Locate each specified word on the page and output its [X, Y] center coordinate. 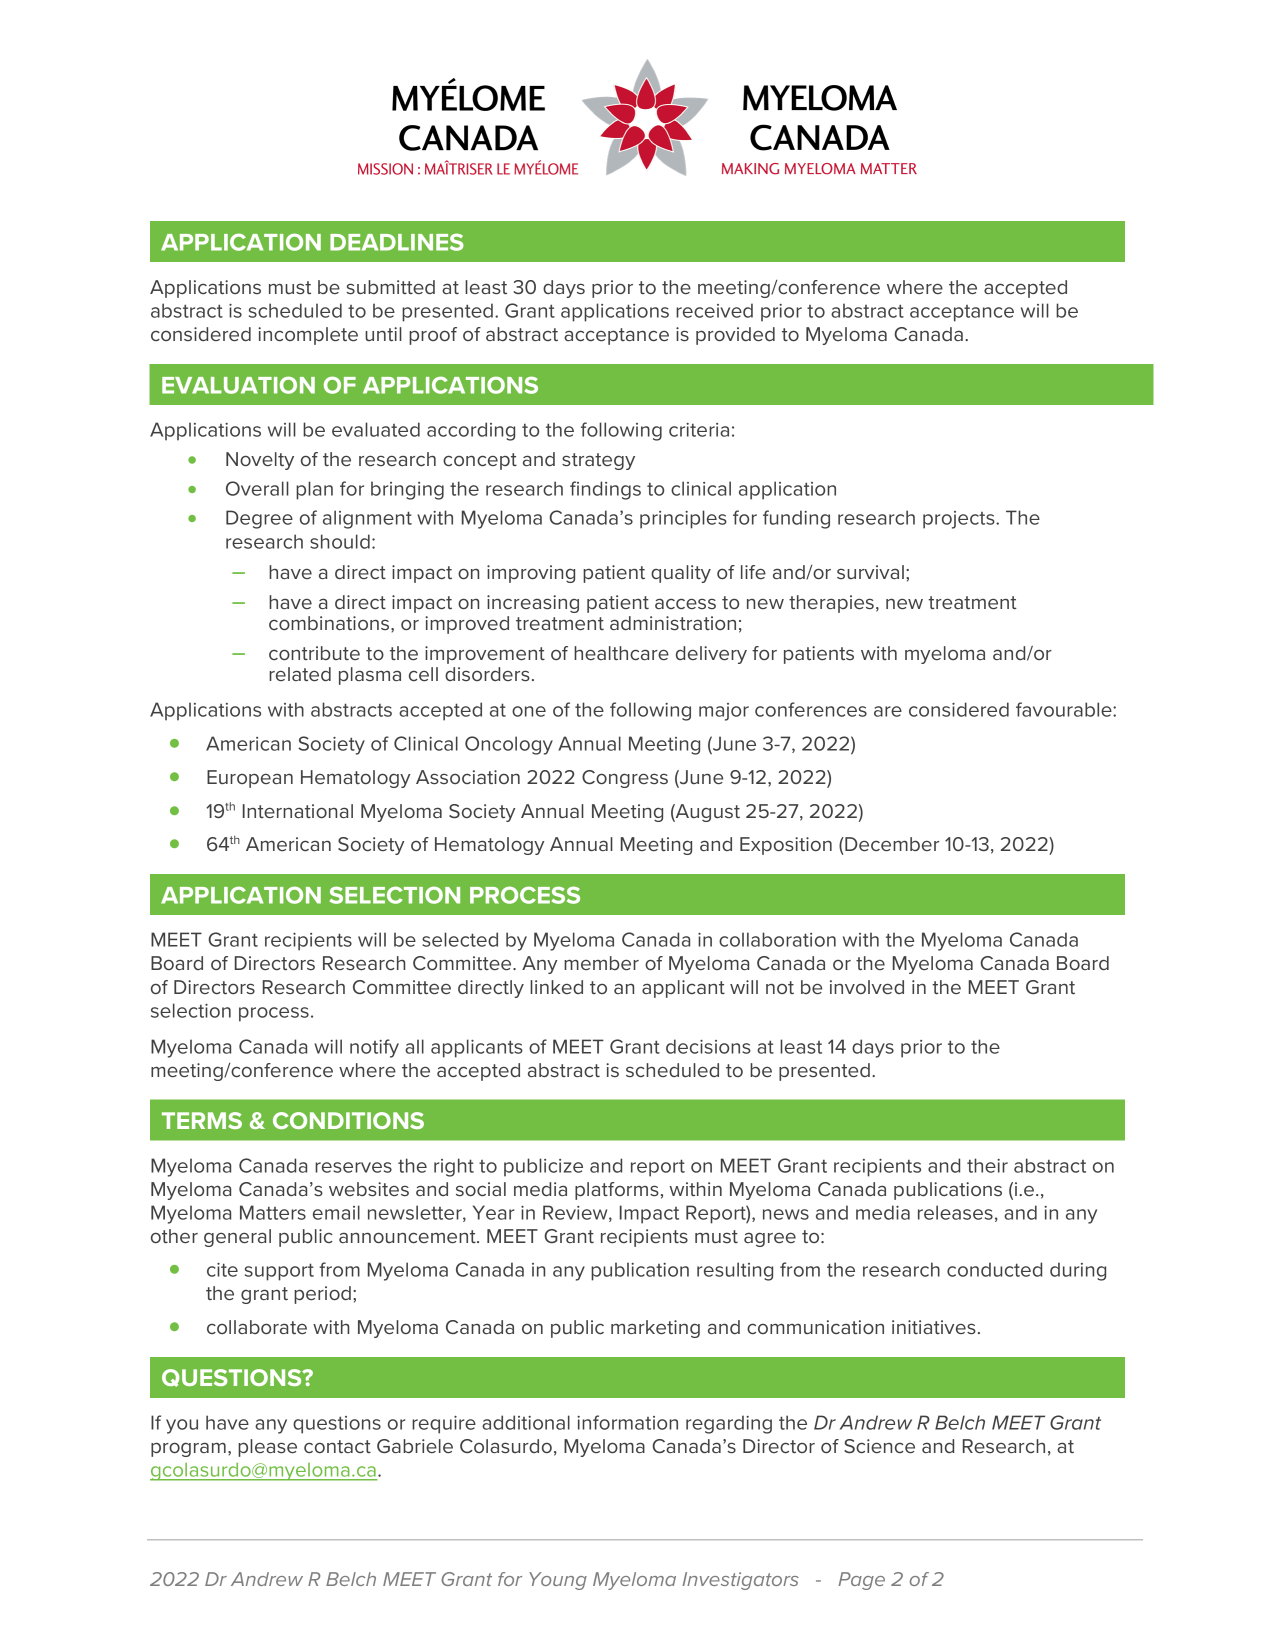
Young [558, 1581]
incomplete [308, 336]
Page [861, 1581]
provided [735, 336]
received [714, 310]
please [267, 1448]
